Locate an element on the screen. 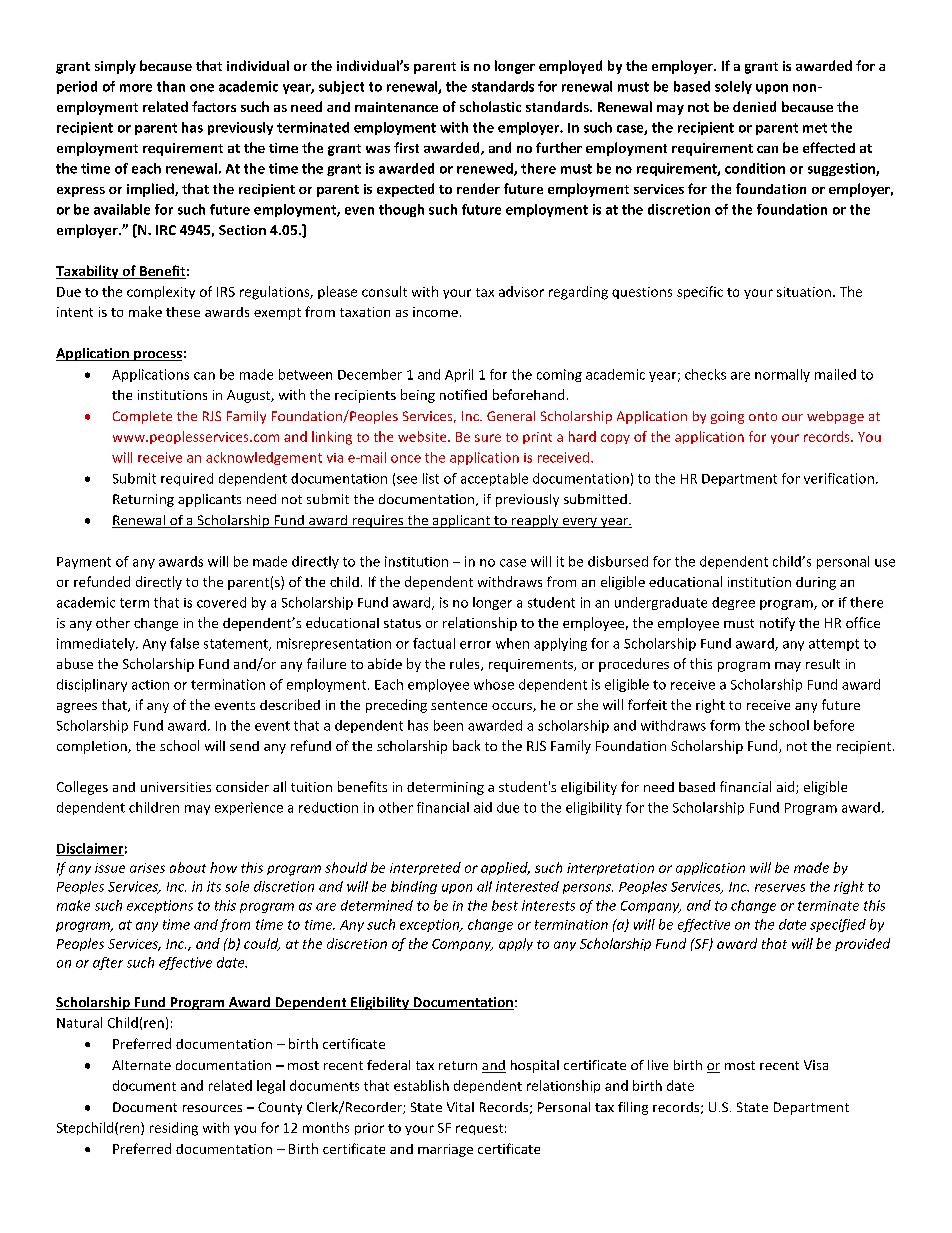 This screenshot has height=1233, width=952. residing is located at coordinates (174, 1129).
